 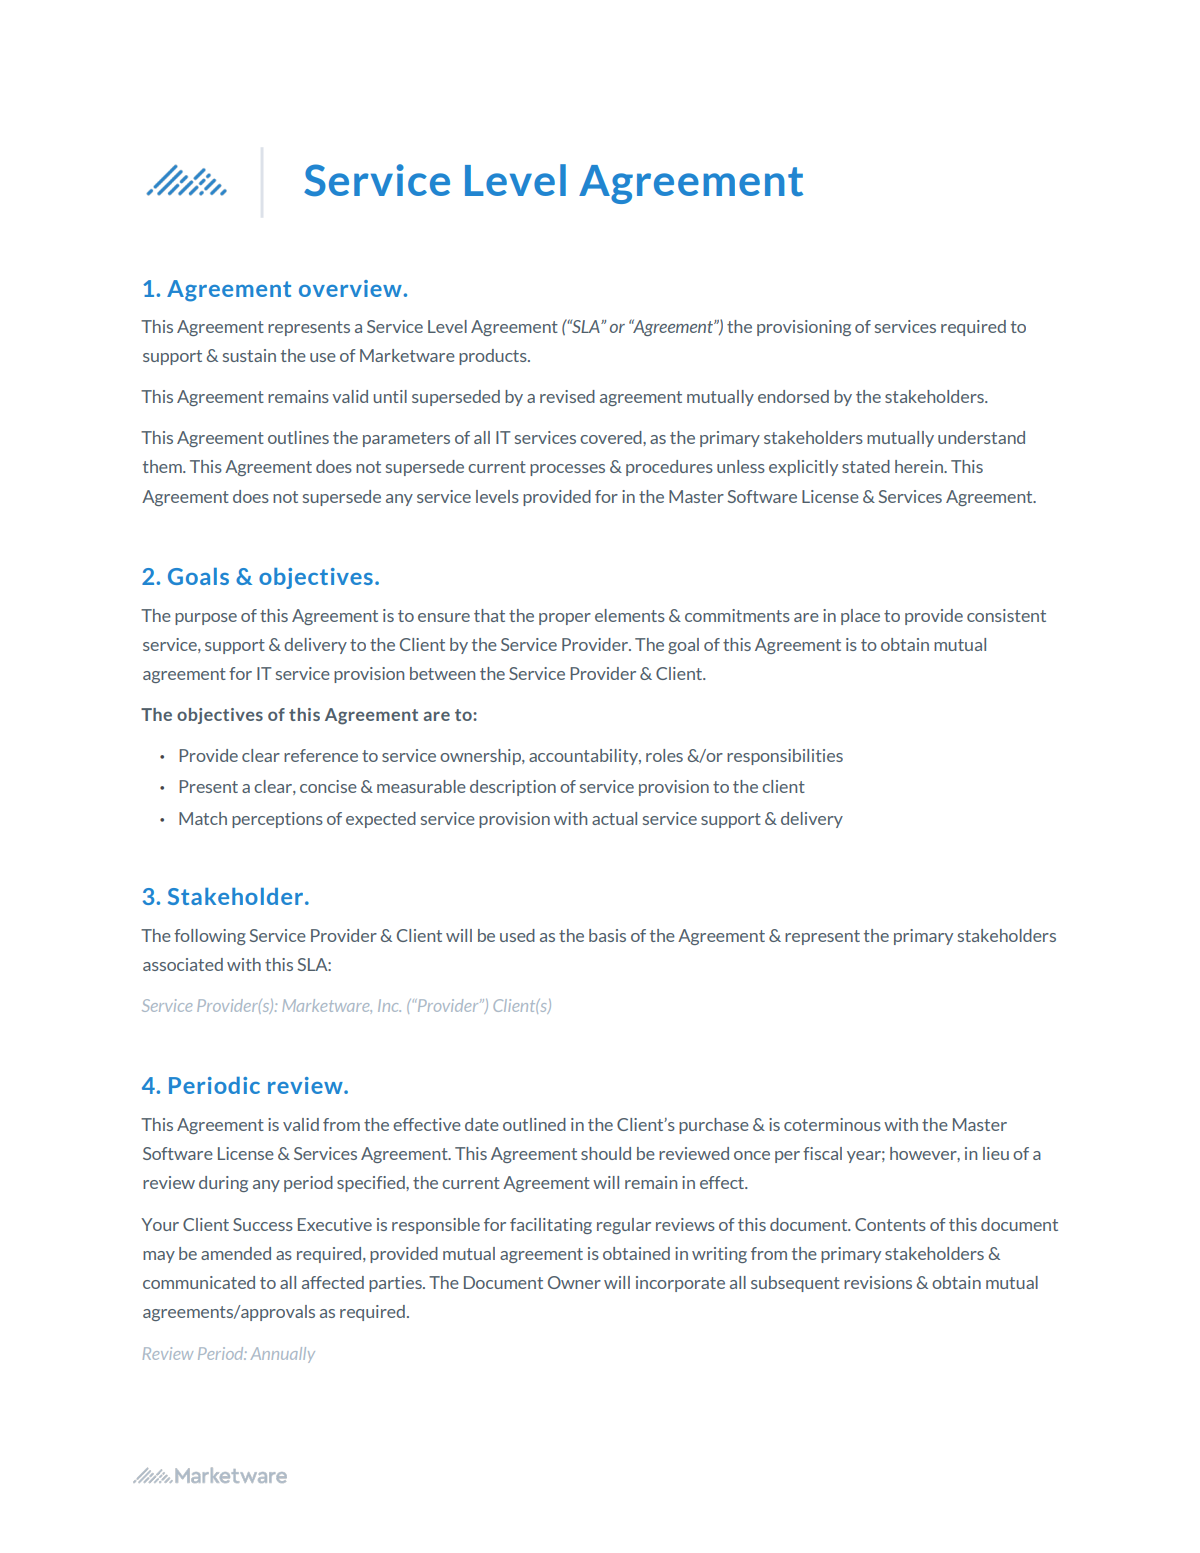 What do you see at coordinates (249, 355) in the screenshot?
I see `sustain` at bounding box center [249, 355].
